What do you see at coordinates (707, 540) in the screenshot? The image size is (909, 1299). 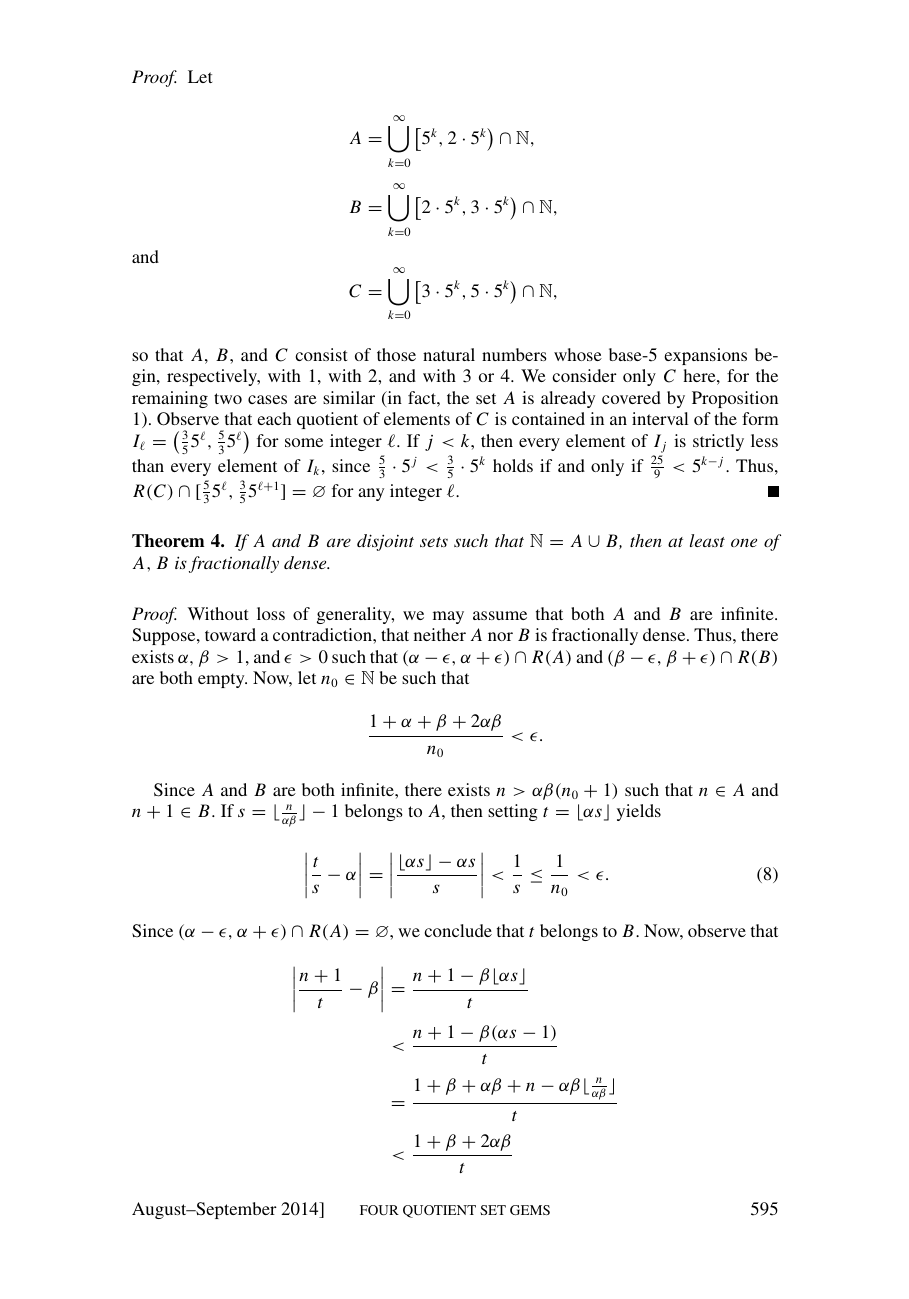 I see `least` at bounding box center [707, 540].
